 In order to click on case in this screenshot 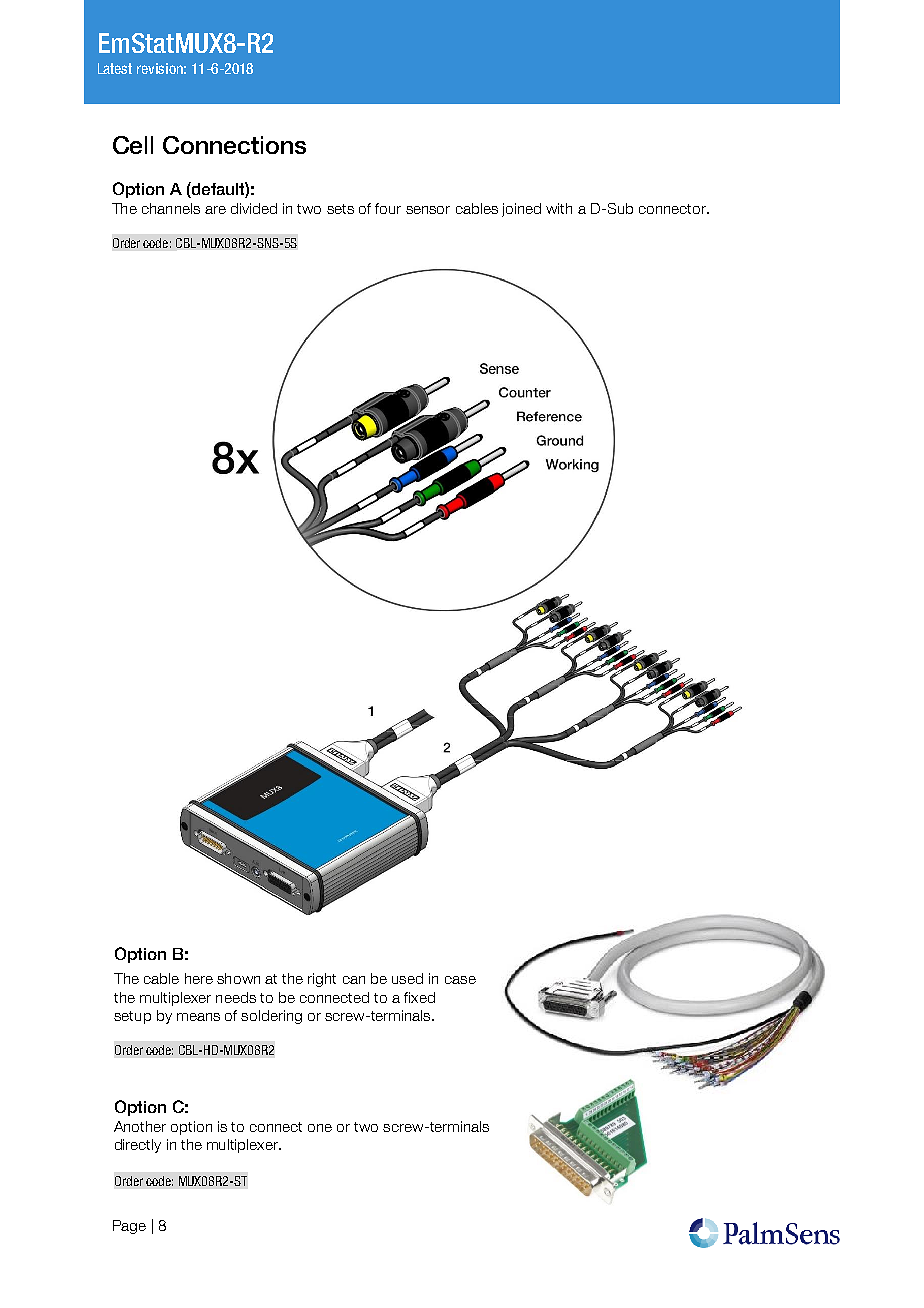, I will do `click(460, 980)`.
